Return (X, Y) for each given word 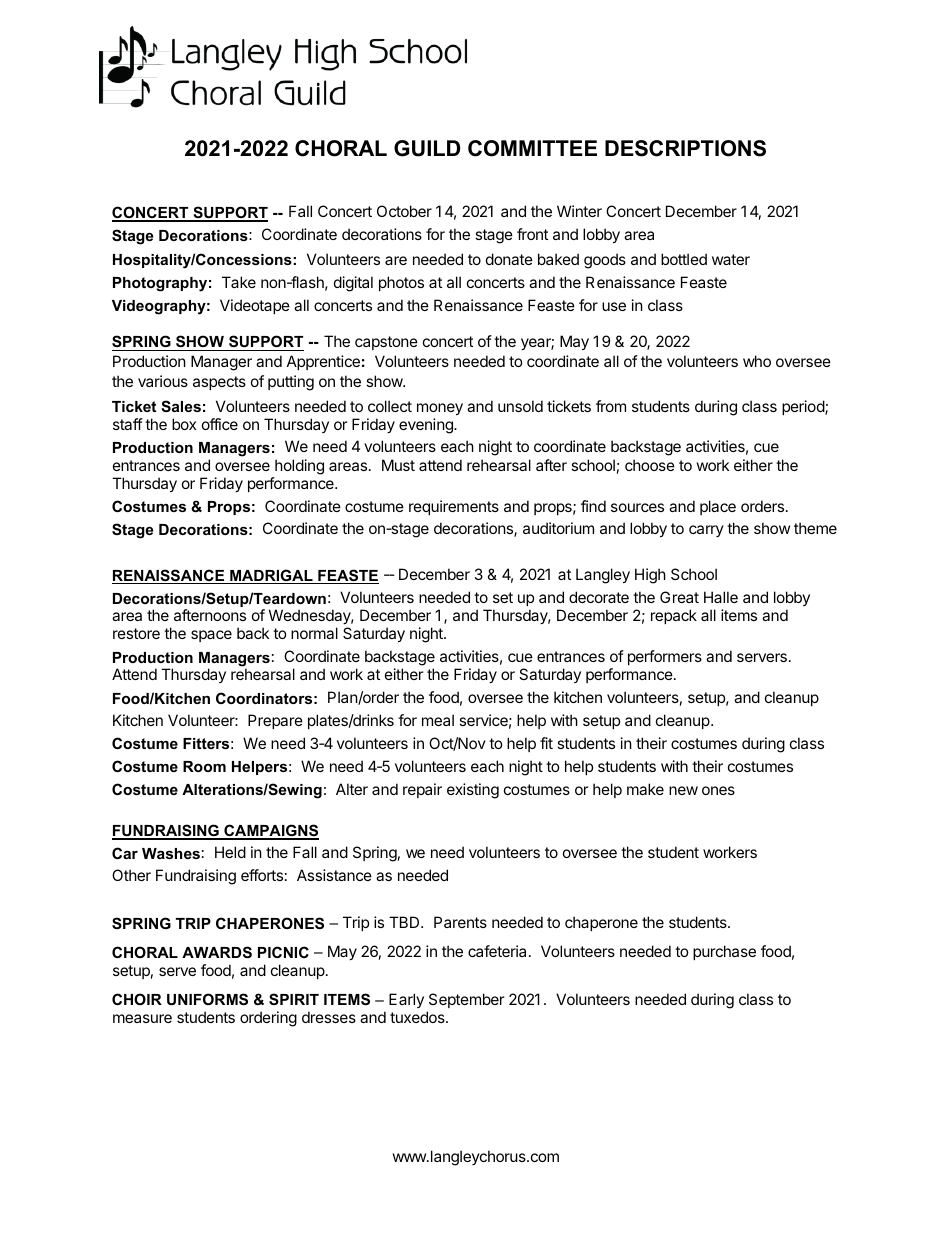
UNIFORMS (207, 999)
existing (473, 791)
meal (438, 720)
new (683, 790)
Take (239, 282)
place (718, 507)
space (211, 636)
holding (299, 467)
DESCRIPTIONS (685, 148)
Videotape (255, 306)
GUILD (427, 148)
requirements (454, 507)
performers (665, 657)
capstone (386, 343)
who (757, 361)
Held (230, 852)
